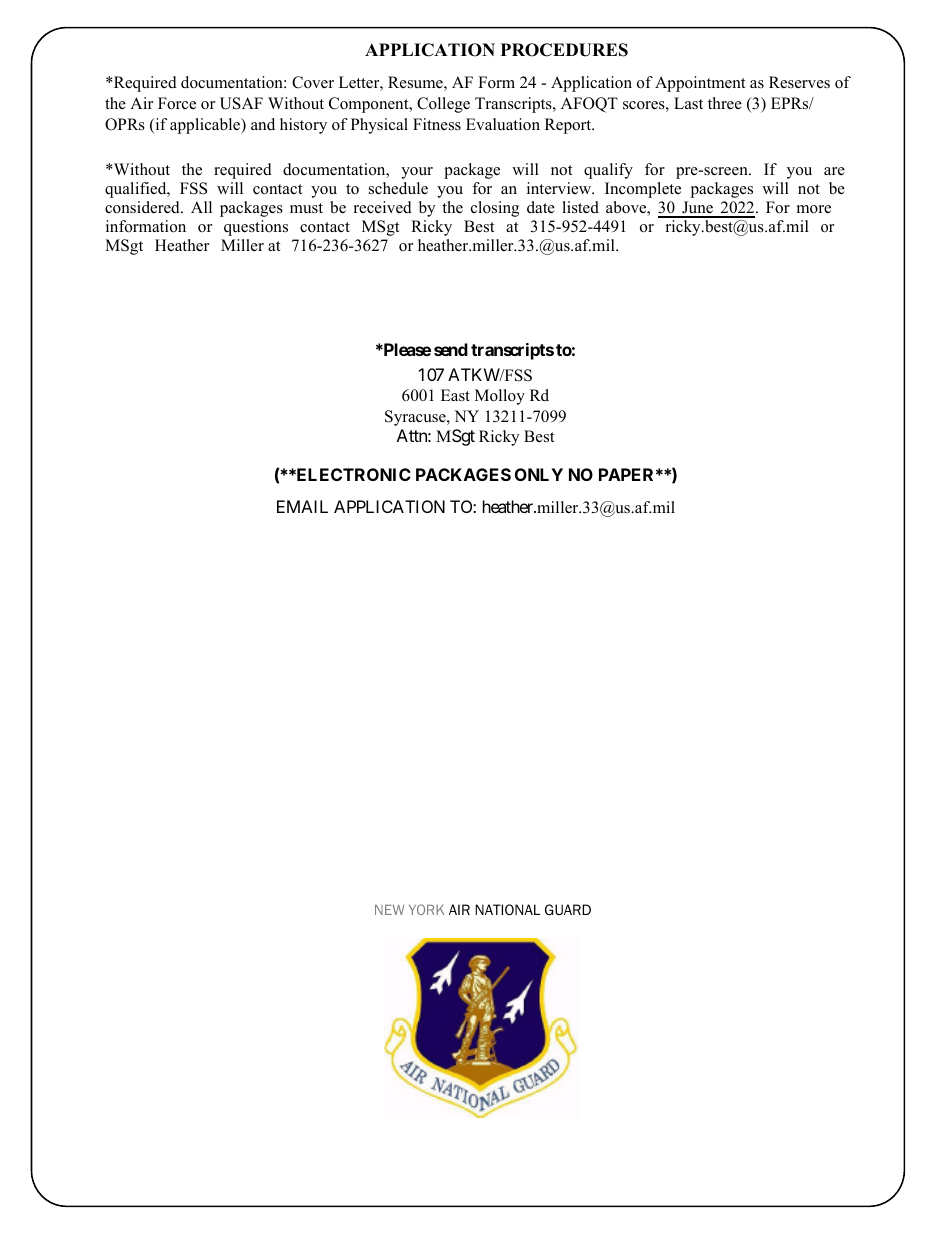  I want to click on more, so click(814, 209).
